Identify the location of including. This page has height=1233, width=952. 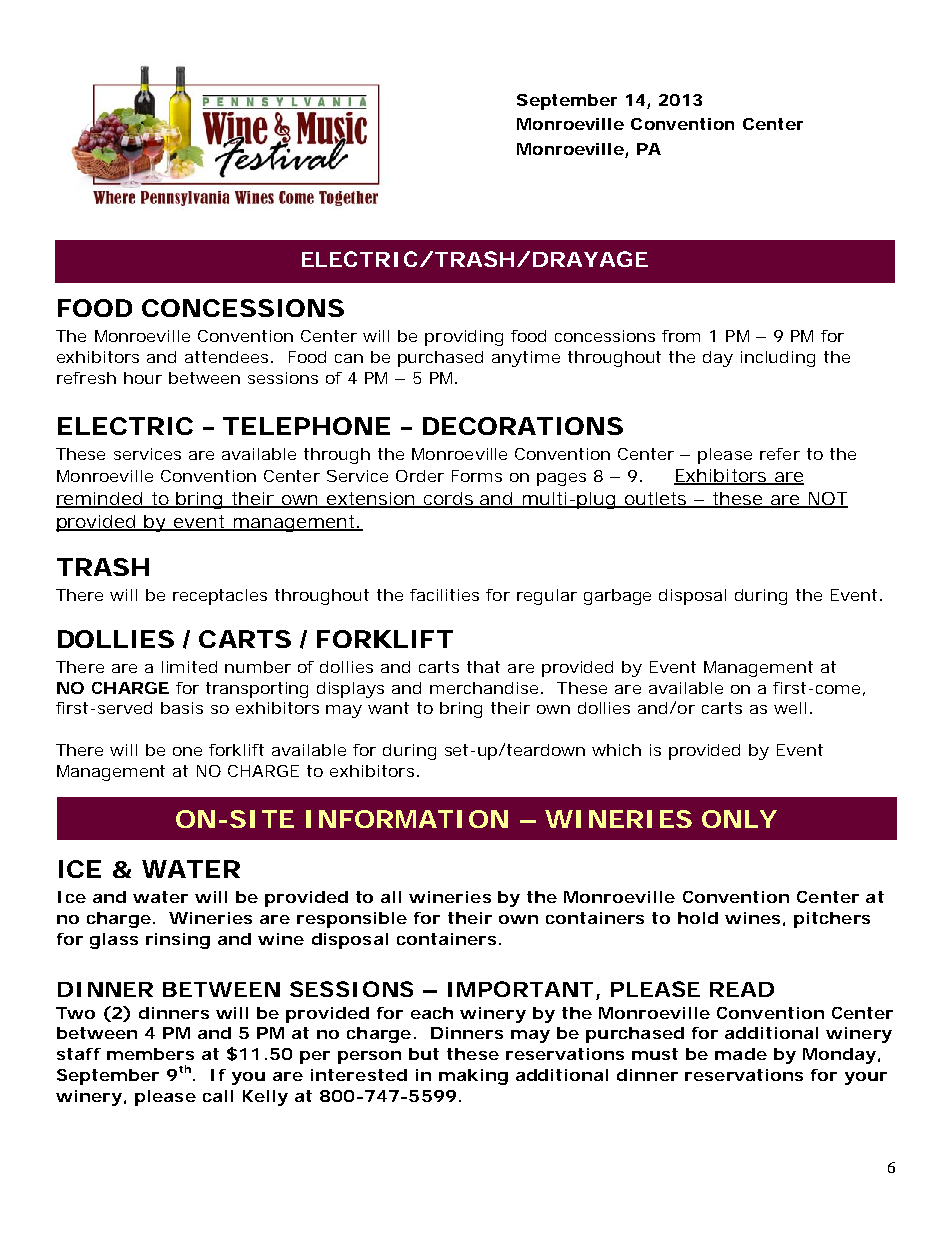
(778, 359).
